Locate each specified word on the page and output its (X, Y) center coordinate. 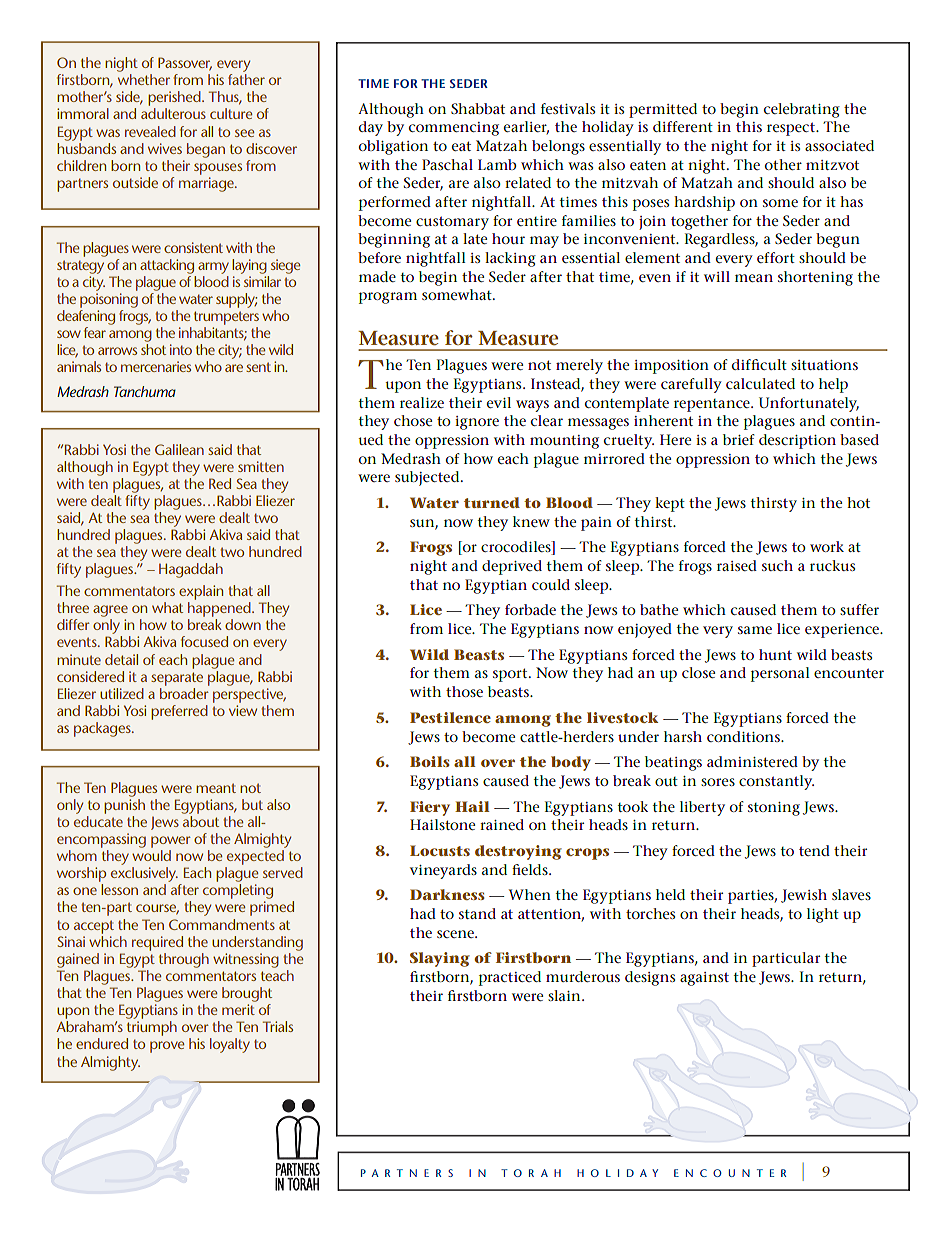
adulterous (173, 113)
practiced (510, 978)
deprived (512, 567)
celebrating (802, 110)
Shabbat (478, 108)
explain (201, 592)
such (777, 565)
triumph (152, 1028)
